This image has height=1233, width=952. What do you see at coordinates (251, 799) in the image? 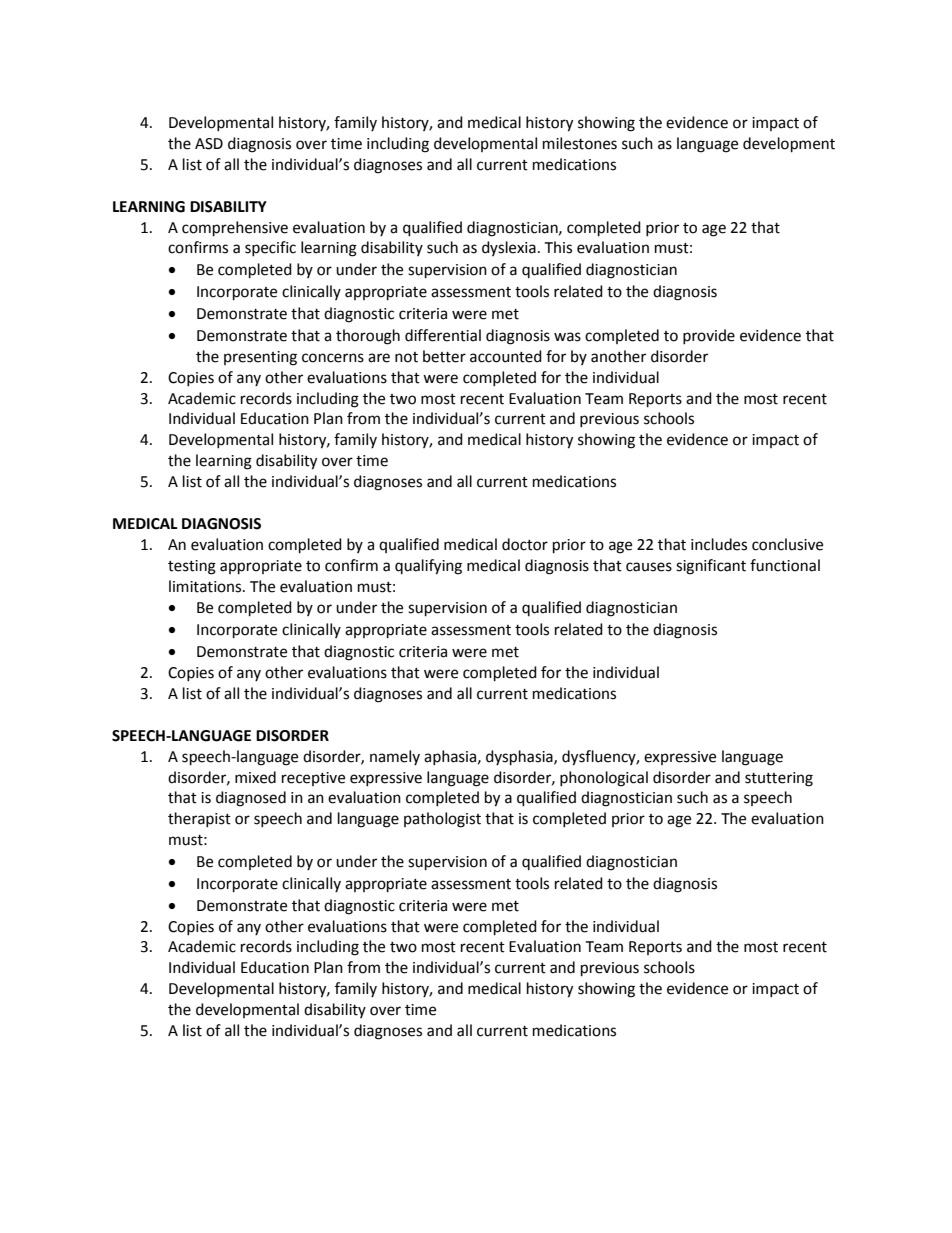
I see `diagnosed` at bounding box center [251, 799].
